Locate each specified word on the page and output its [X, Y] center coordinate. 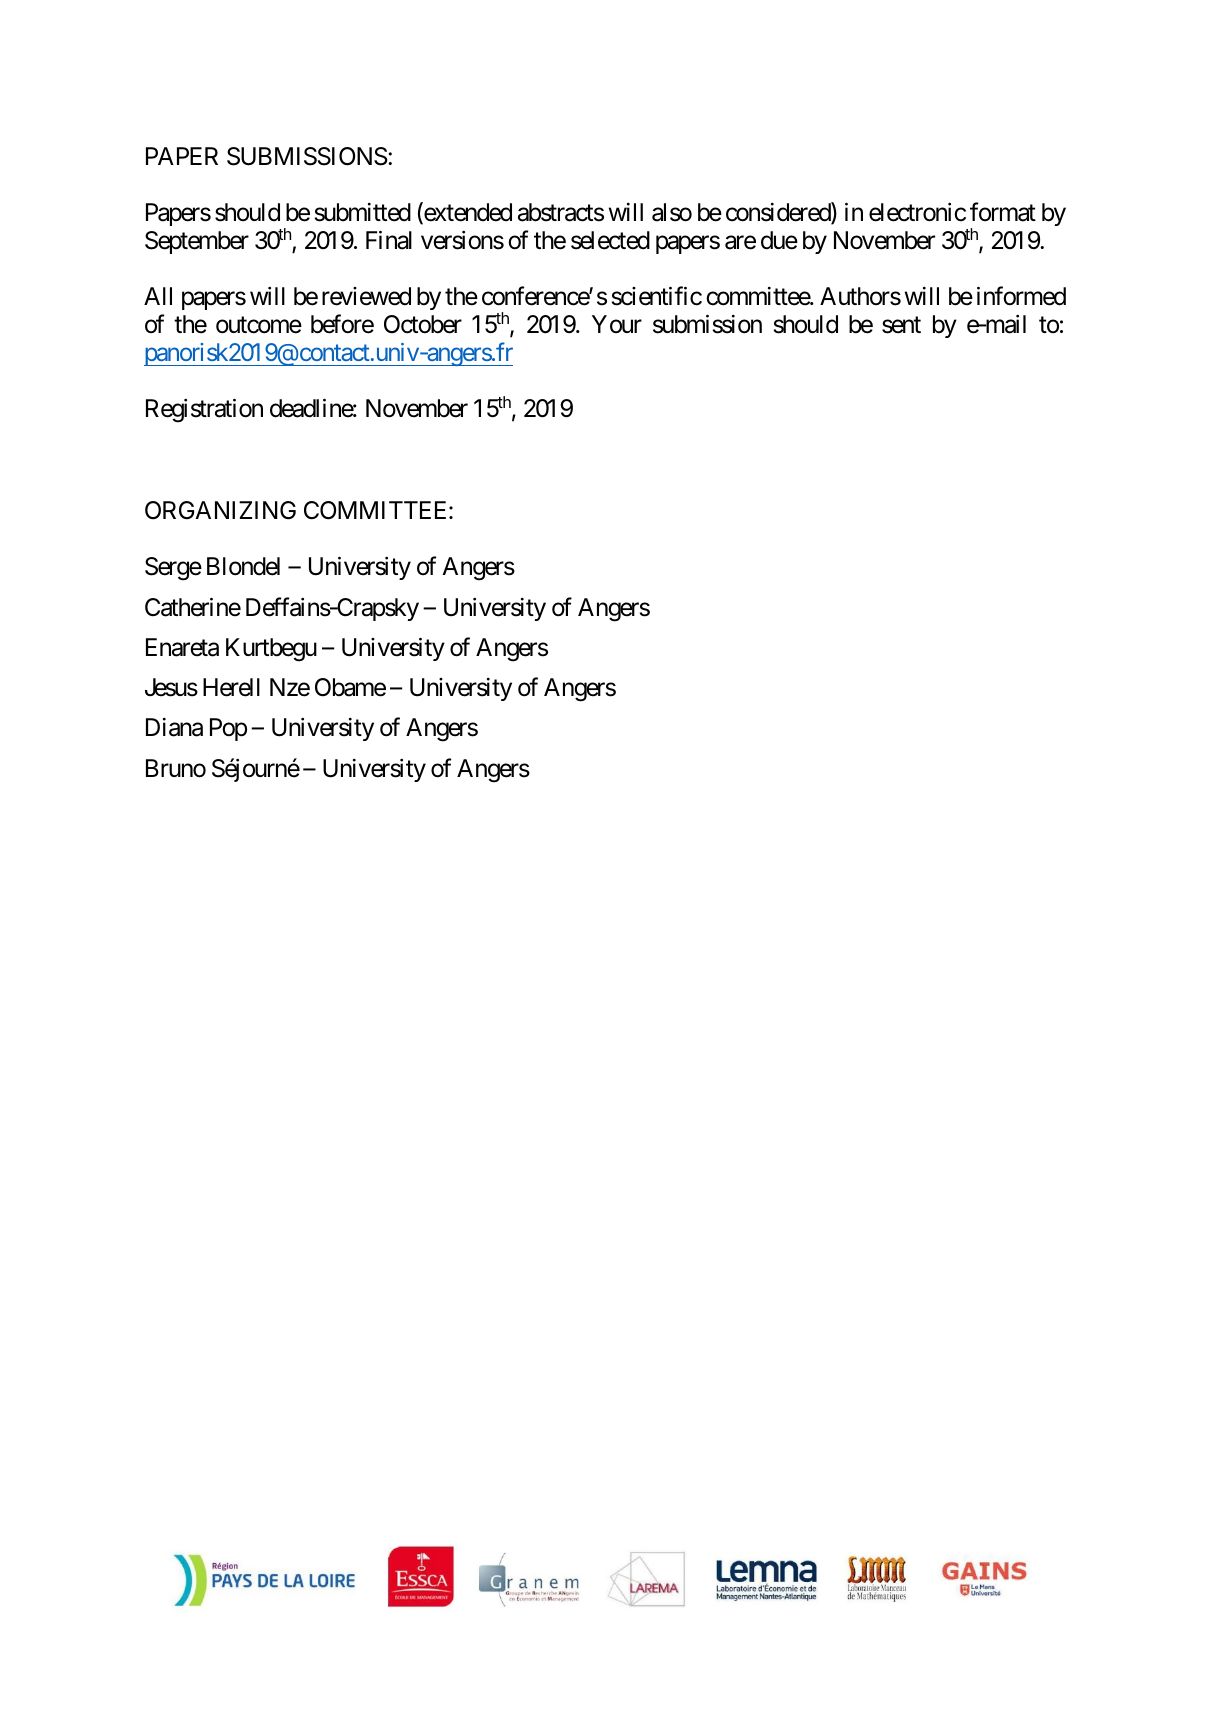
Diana [174, 727]
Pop [228, 729]
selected [610, 240]
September [197, 242]
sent [901, 325]
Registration [204, 411]
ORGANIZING [220, 510]
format [1003, 212]
